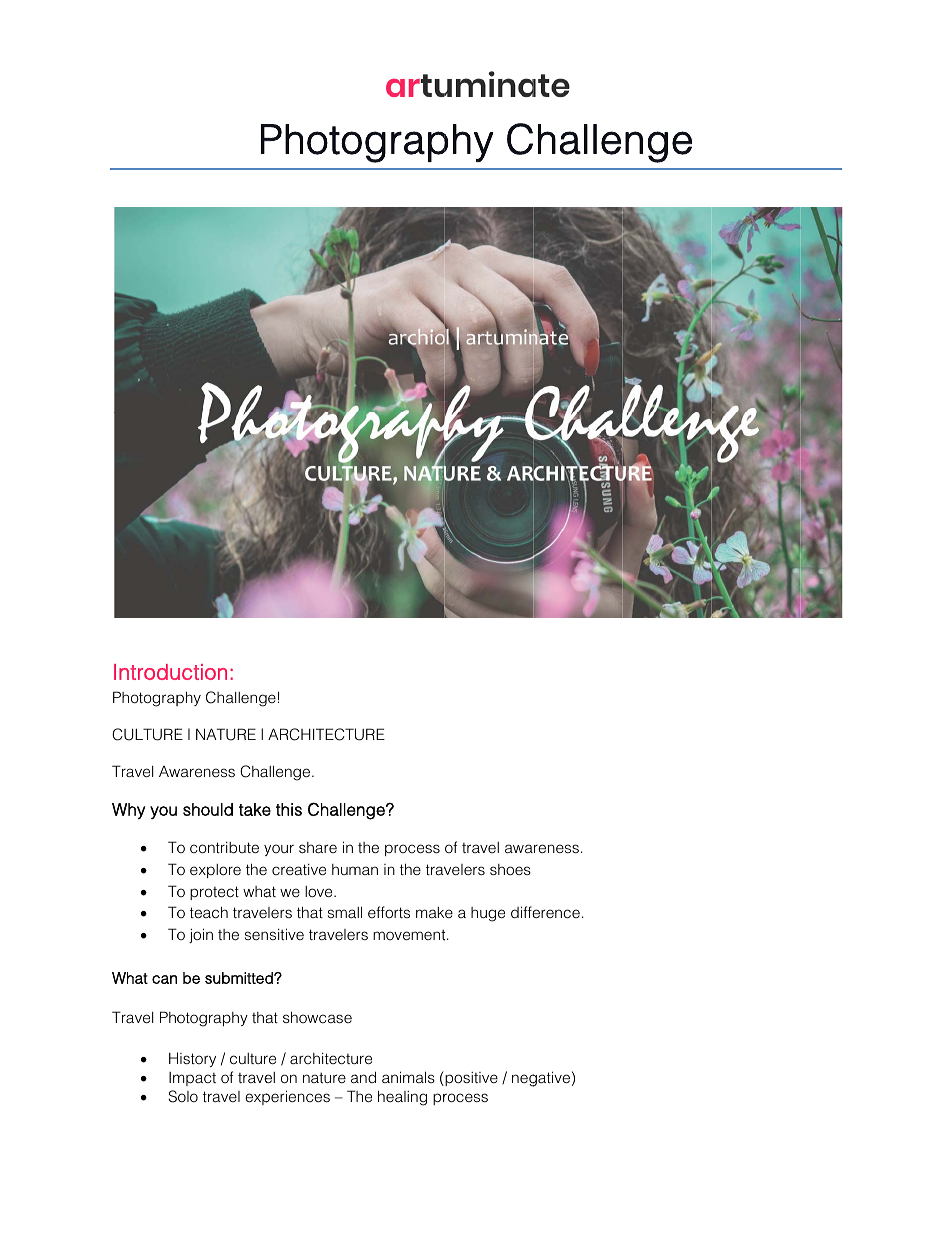 The width and height of the page is (952, 1233). I want to click on healing, so click(402, 1098).
